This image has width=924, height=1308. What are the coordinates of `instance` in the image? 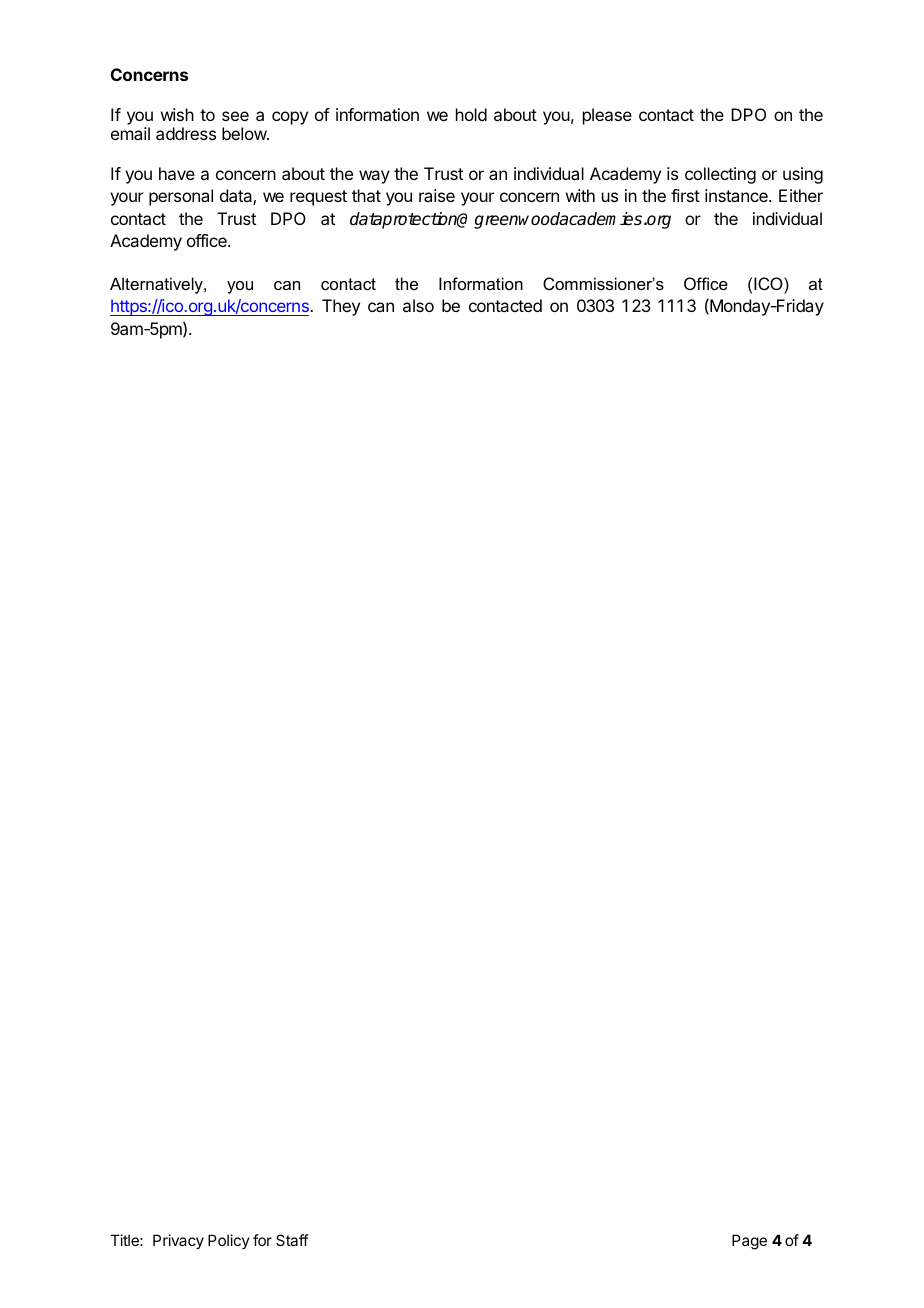 It's located at (737, 195).
